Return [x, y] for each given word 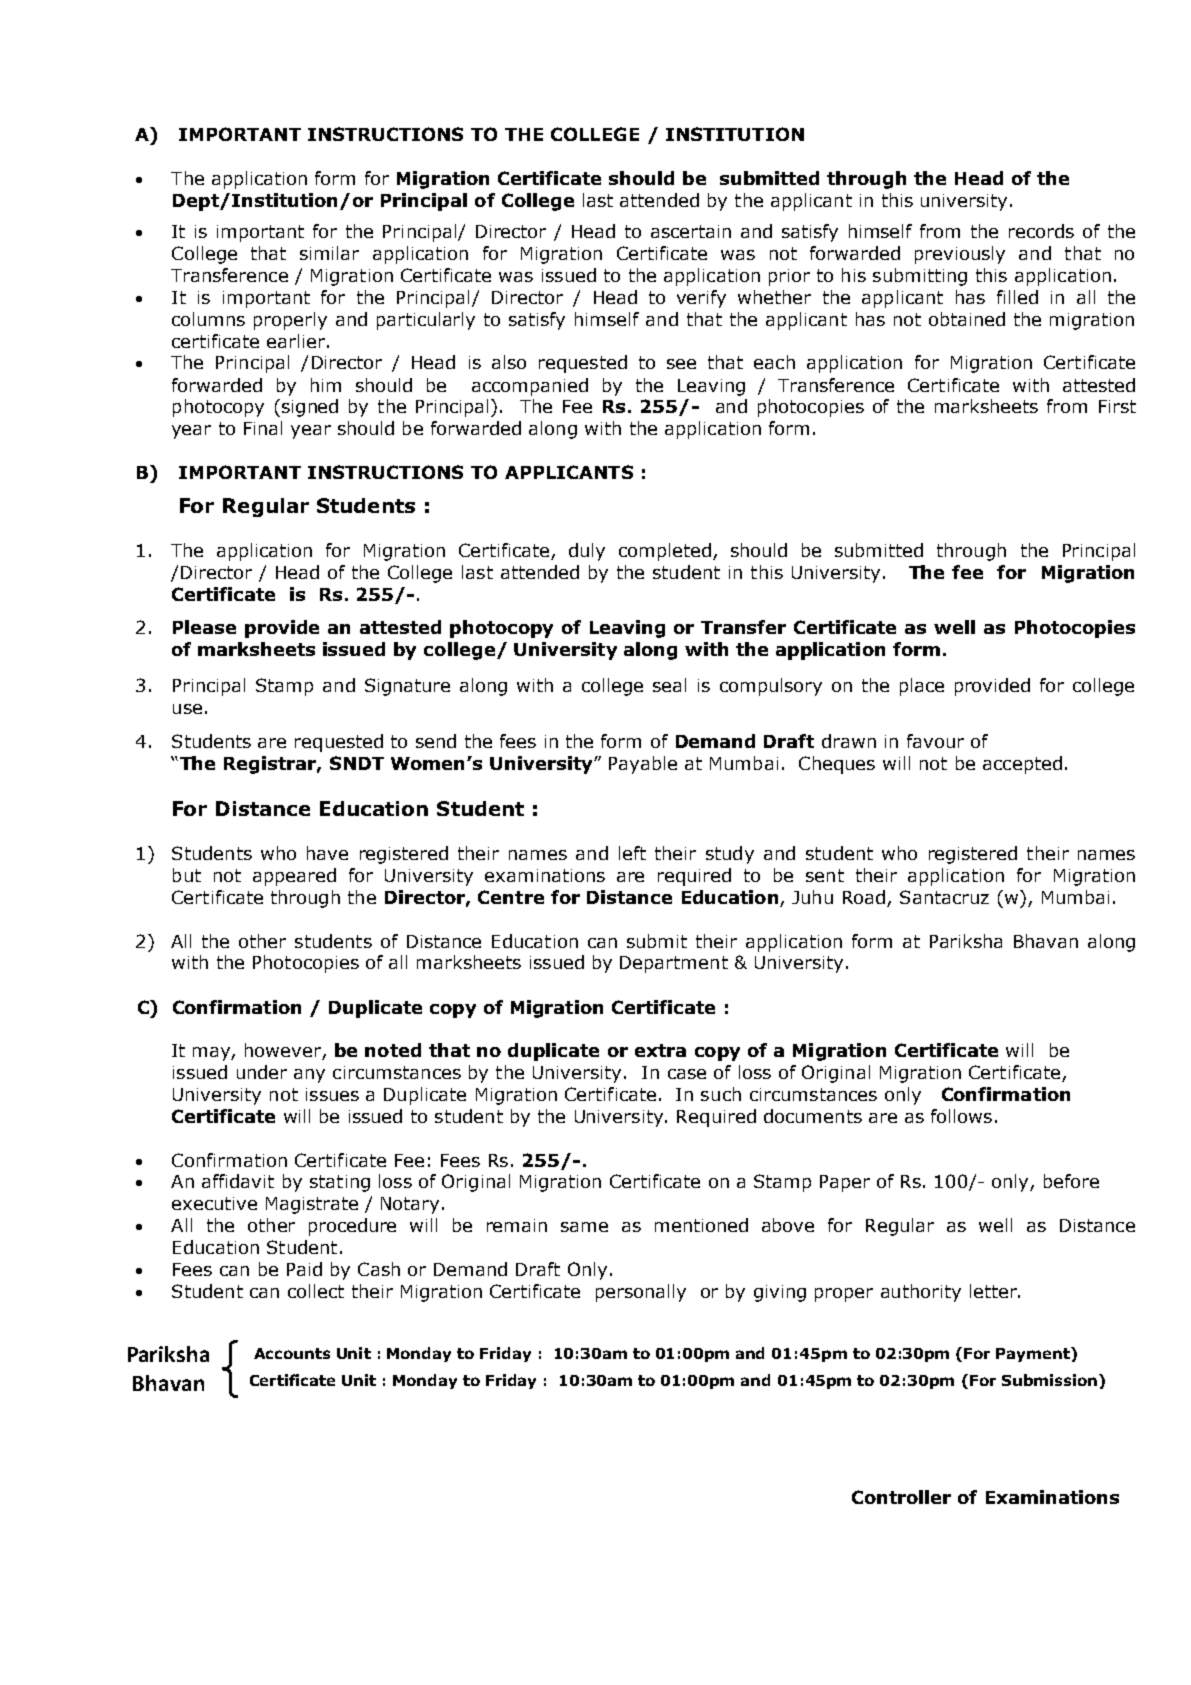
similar [329, 253]
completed [665, 552]
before [1071, 1181]
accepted [1022, 765]
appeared [294, 877]
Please [204, 627]
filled [1017, 297]
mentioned [701, 1225]
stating [340, 1183]
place [922, 687]
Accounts [292, 1353]
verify [701, 299]
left [632, 853]
